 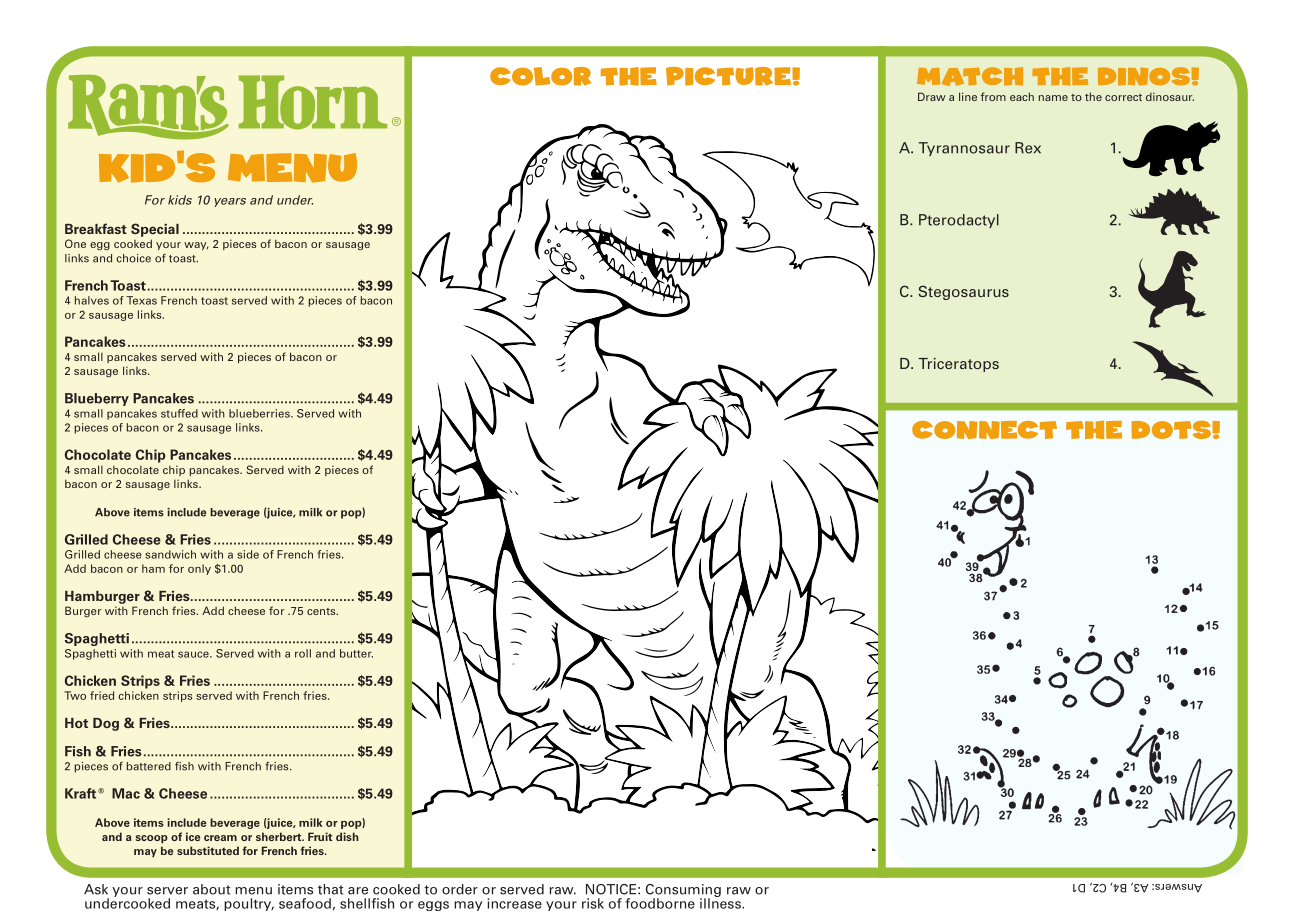 I want to click on fried, so click(x=102, y=695).
